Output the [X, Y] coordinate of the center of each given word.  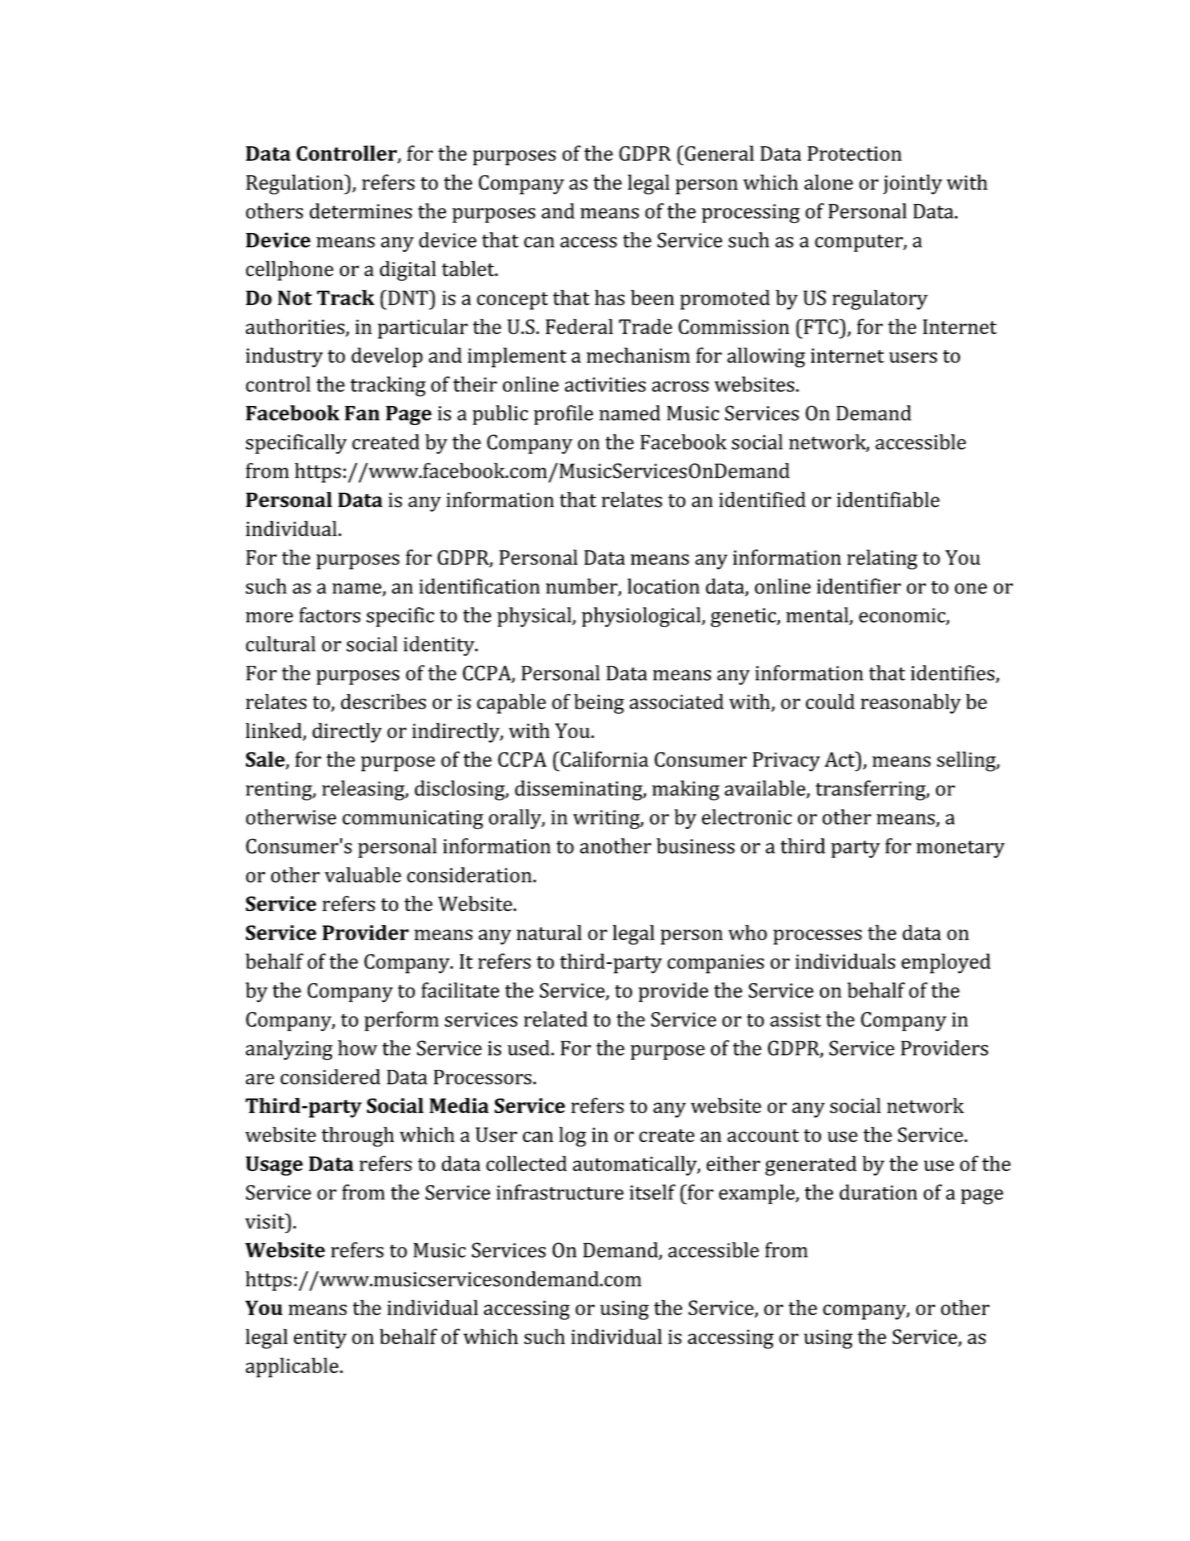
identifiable [888, 500]
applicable [293, 1367]
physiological [642, 617]
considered [330, 1077]
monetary [960, 849]
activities [605, 384]
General [718, 153]
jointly [912, 184]
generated [811, 1166]
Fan [362, 413]
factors [330, 615]
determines [360, 211]
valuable [363, 875]
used [530, 1048]
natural [549, 932]
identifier [859, 586]
